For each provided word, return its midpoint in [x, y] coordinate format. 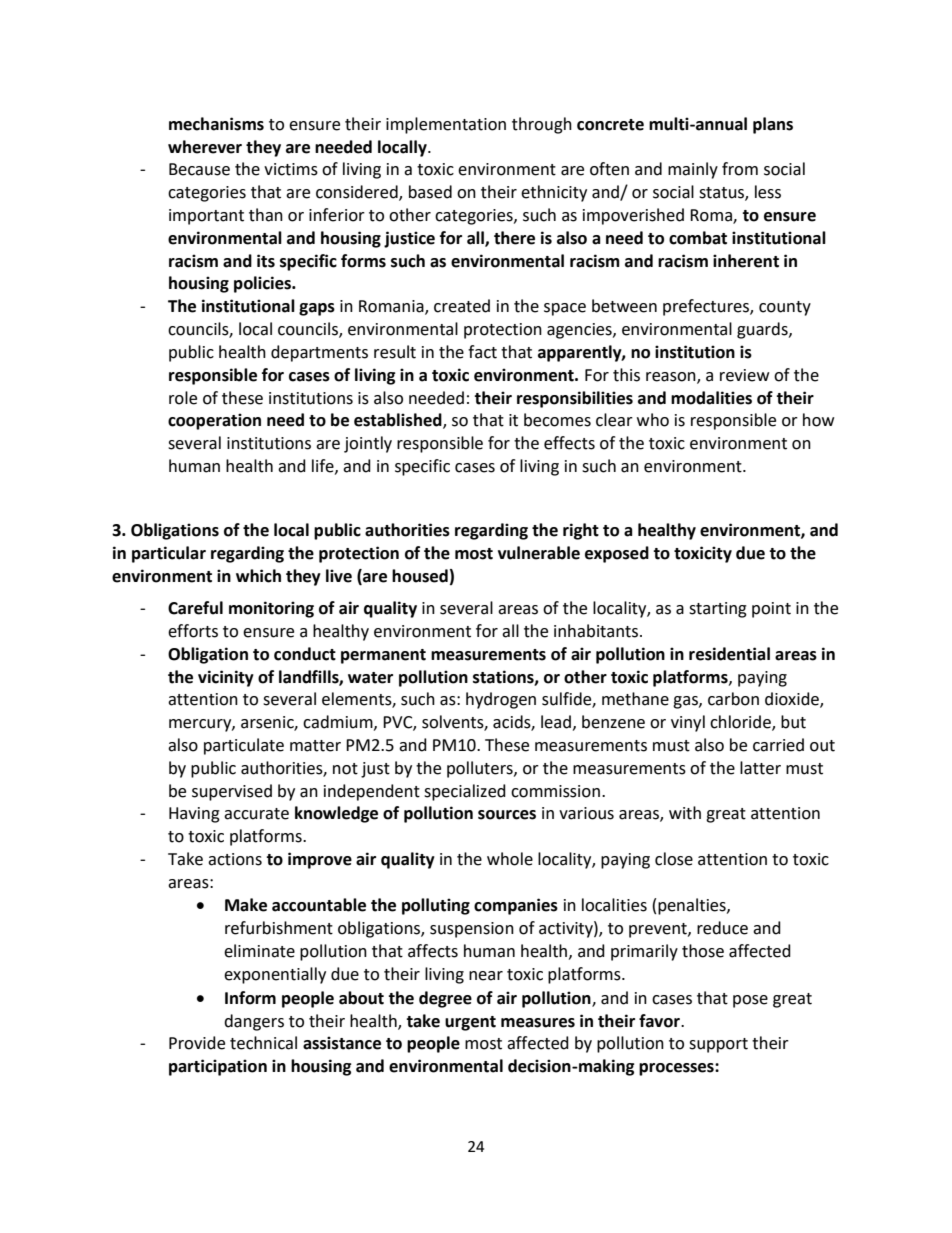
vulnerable [539, 553]
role [183, 398]
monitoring [271, 609]
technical [263, 1043]
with [685, 813]
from [740, 169]
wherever [205, 147]
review [744, 375]
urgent [470, 1023]
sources [507, 815]
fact [482, 352]
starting [718, 610]
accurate [256, 814]
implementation [446, 125]
